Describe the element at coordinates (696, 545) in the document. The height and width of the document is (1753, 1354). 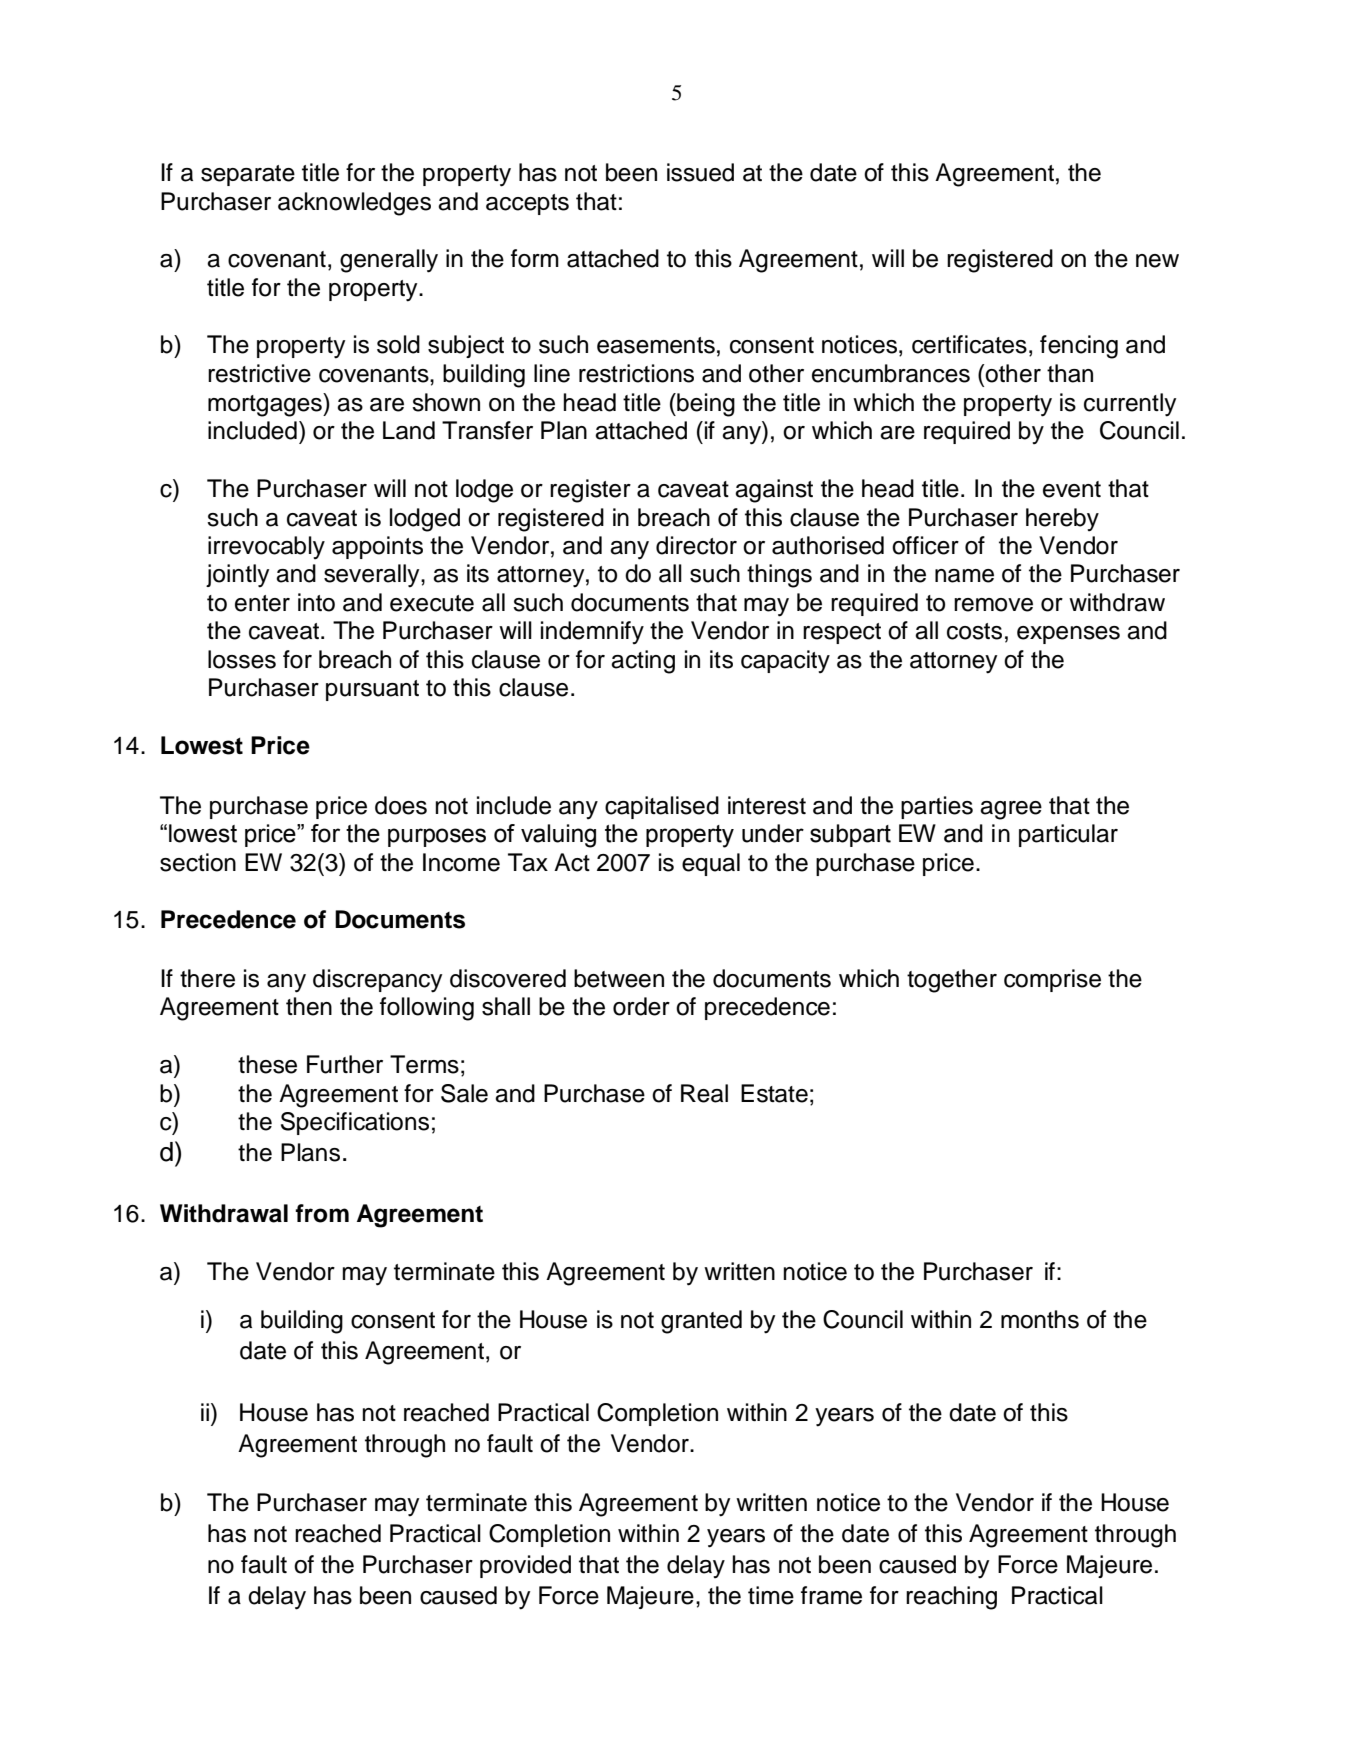
I see `director` at that location.
